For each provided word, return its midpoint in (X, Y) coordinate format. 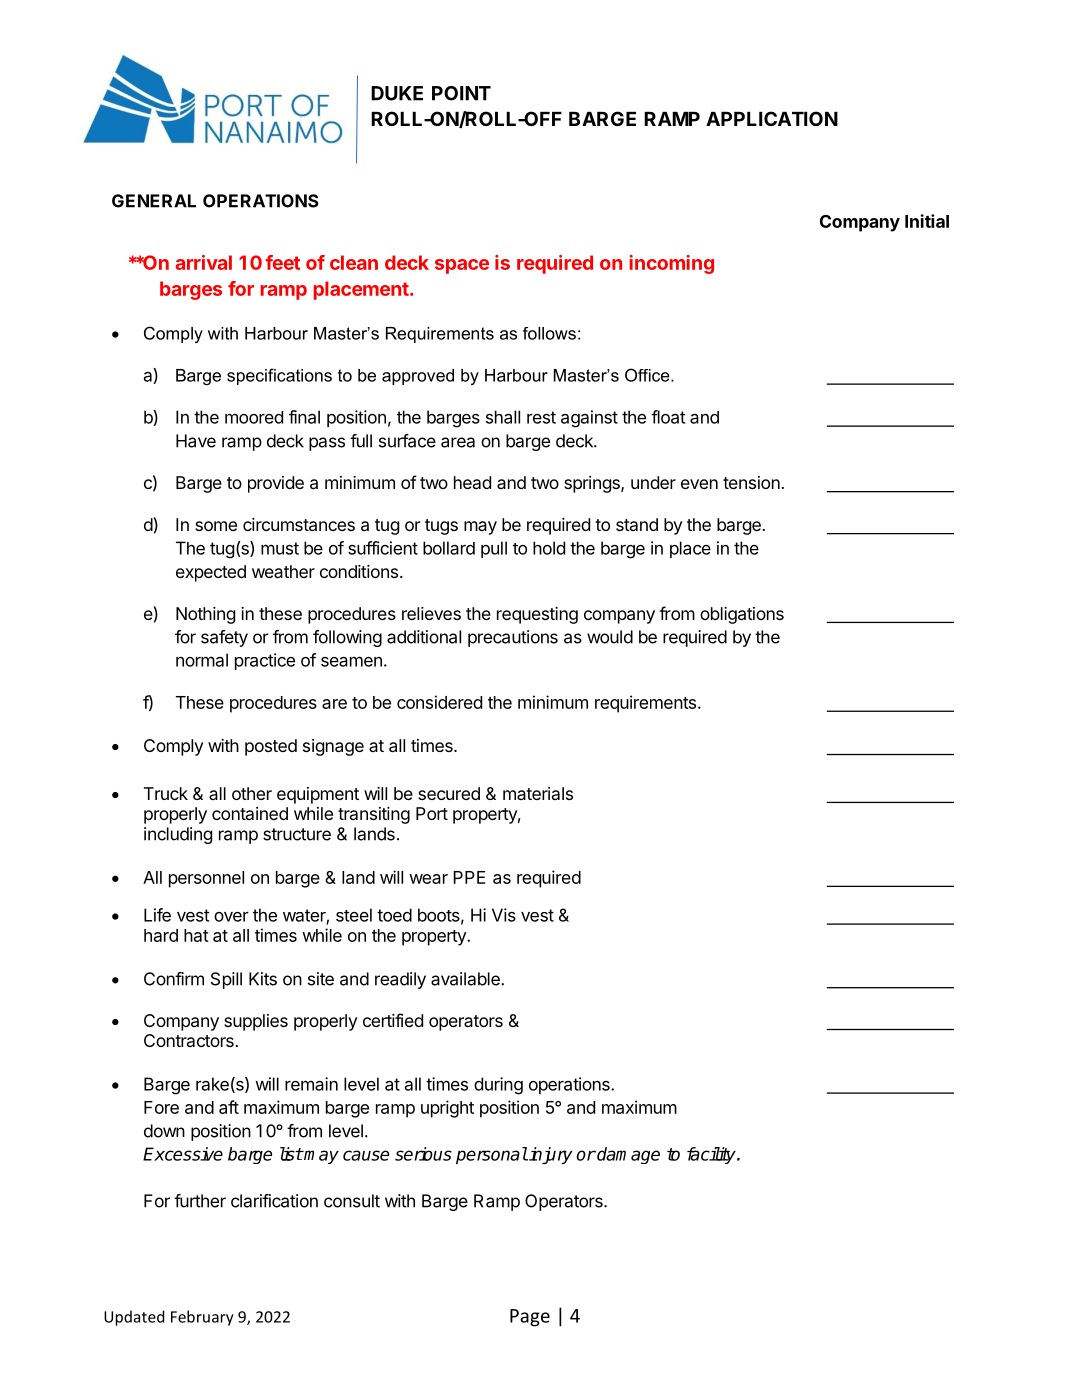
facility (712, 1155)
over (231, 916)
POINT (461, 93)
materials (538, 793)
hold (549, 548)
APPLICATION (772, 118)
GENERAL (154, 201)
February (202, 1318)
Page (530, 1318)
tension (751, 482)
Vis (504, 915)
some (216, 526)
